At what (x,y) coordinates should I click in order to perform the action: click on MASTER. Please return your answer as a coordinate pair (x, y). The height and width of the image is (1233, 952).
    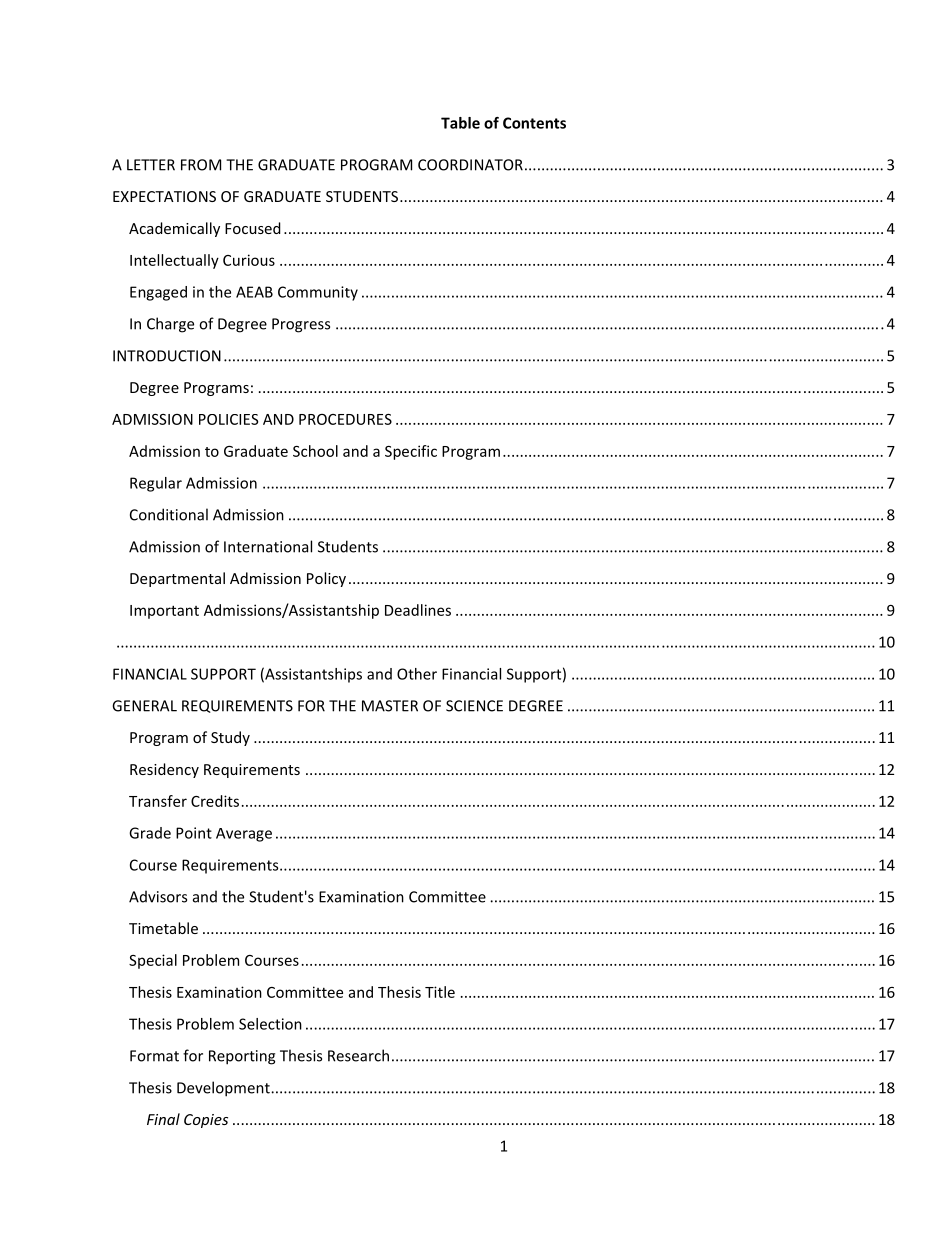
    Looking at the image, I should click on (390, 706).
